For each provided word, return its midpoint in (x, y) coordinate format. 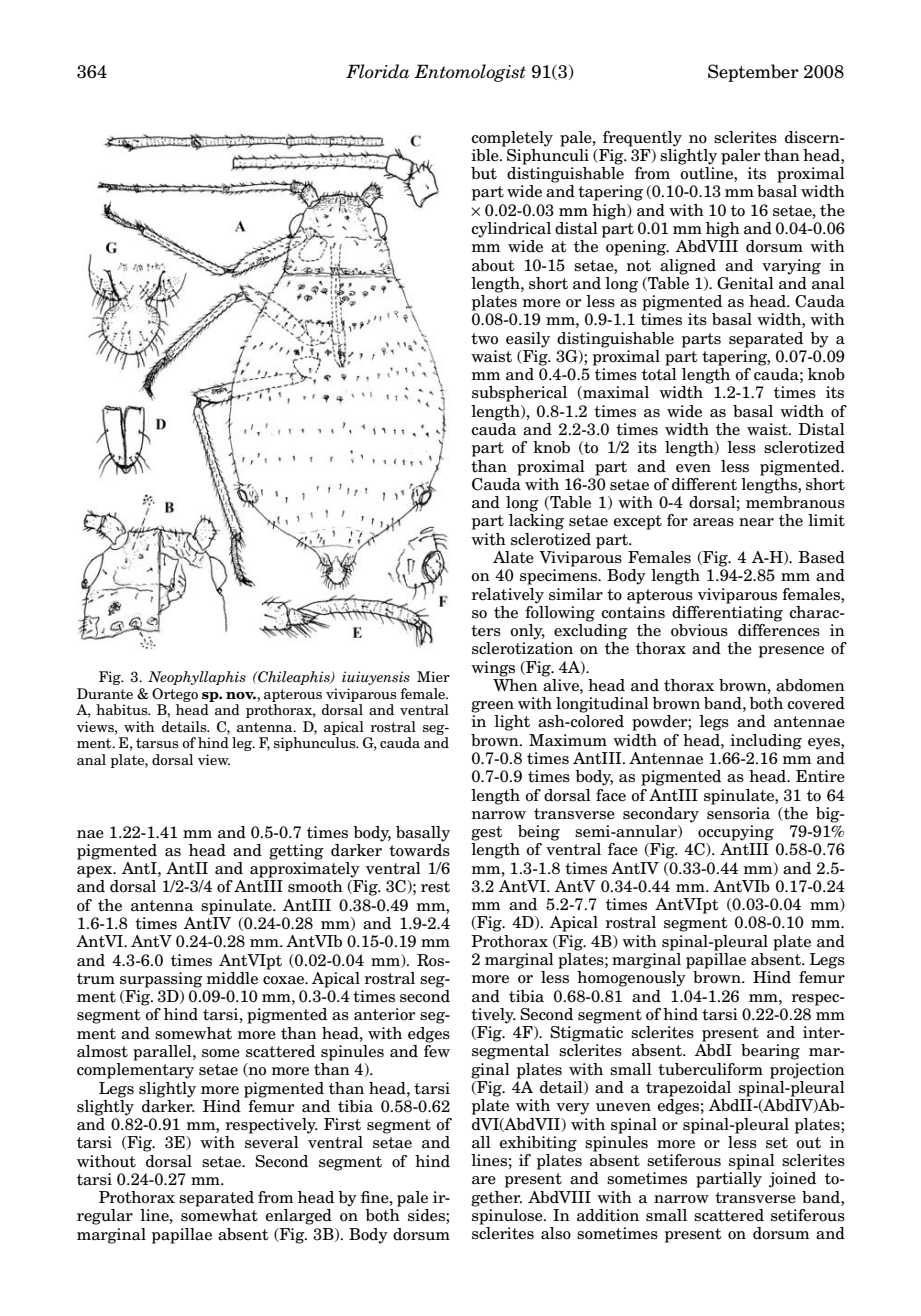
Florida (377, 71)
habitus (123, 709)
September (753, 73)
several (272, 1142)
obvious (699, 630)
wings (493, 669)
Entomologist (470, 73)
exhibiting (538, 1144)
